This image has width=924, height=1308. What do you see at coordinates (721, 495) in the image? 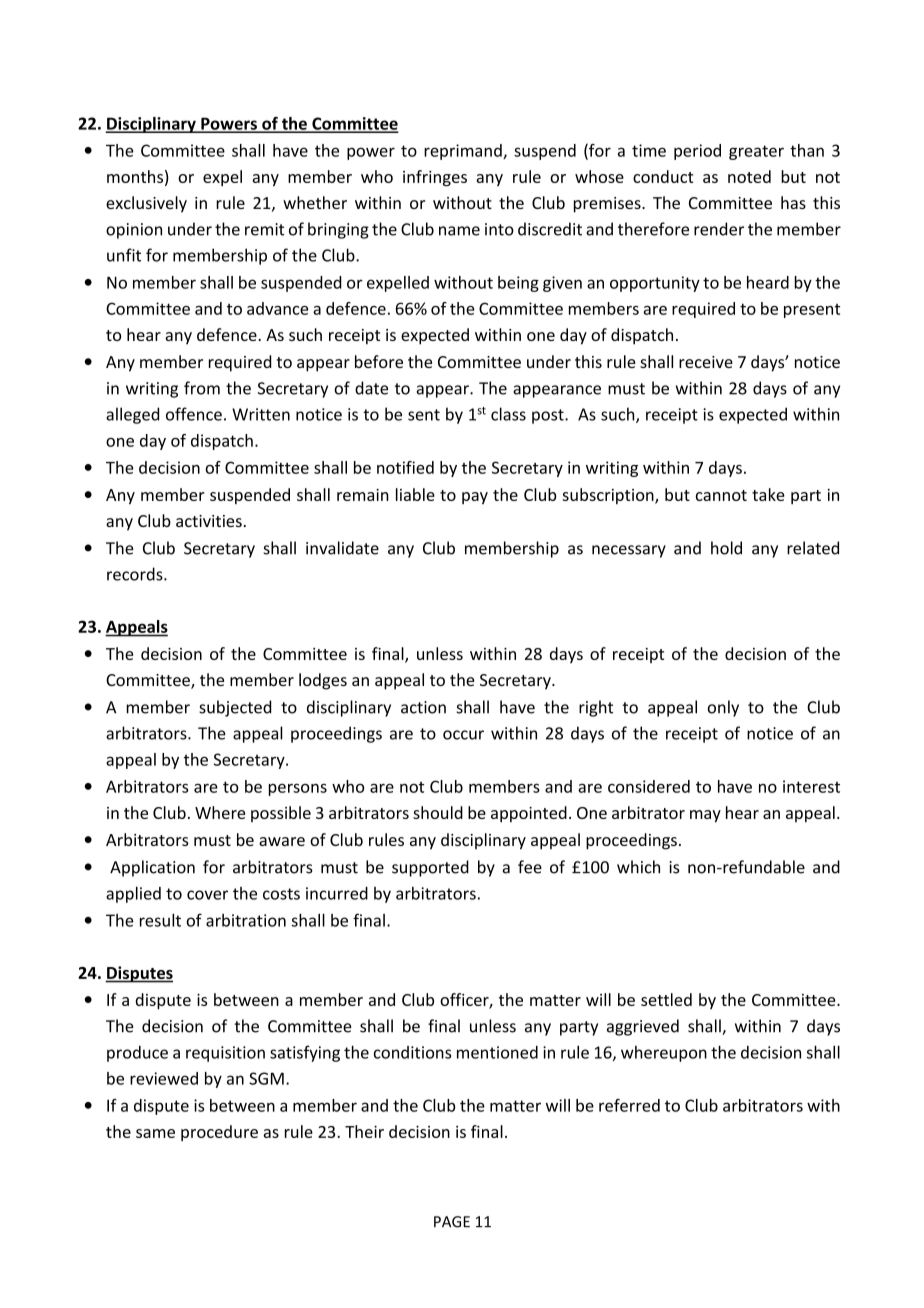
I see `cannot` at bounding box center [721, 495].
